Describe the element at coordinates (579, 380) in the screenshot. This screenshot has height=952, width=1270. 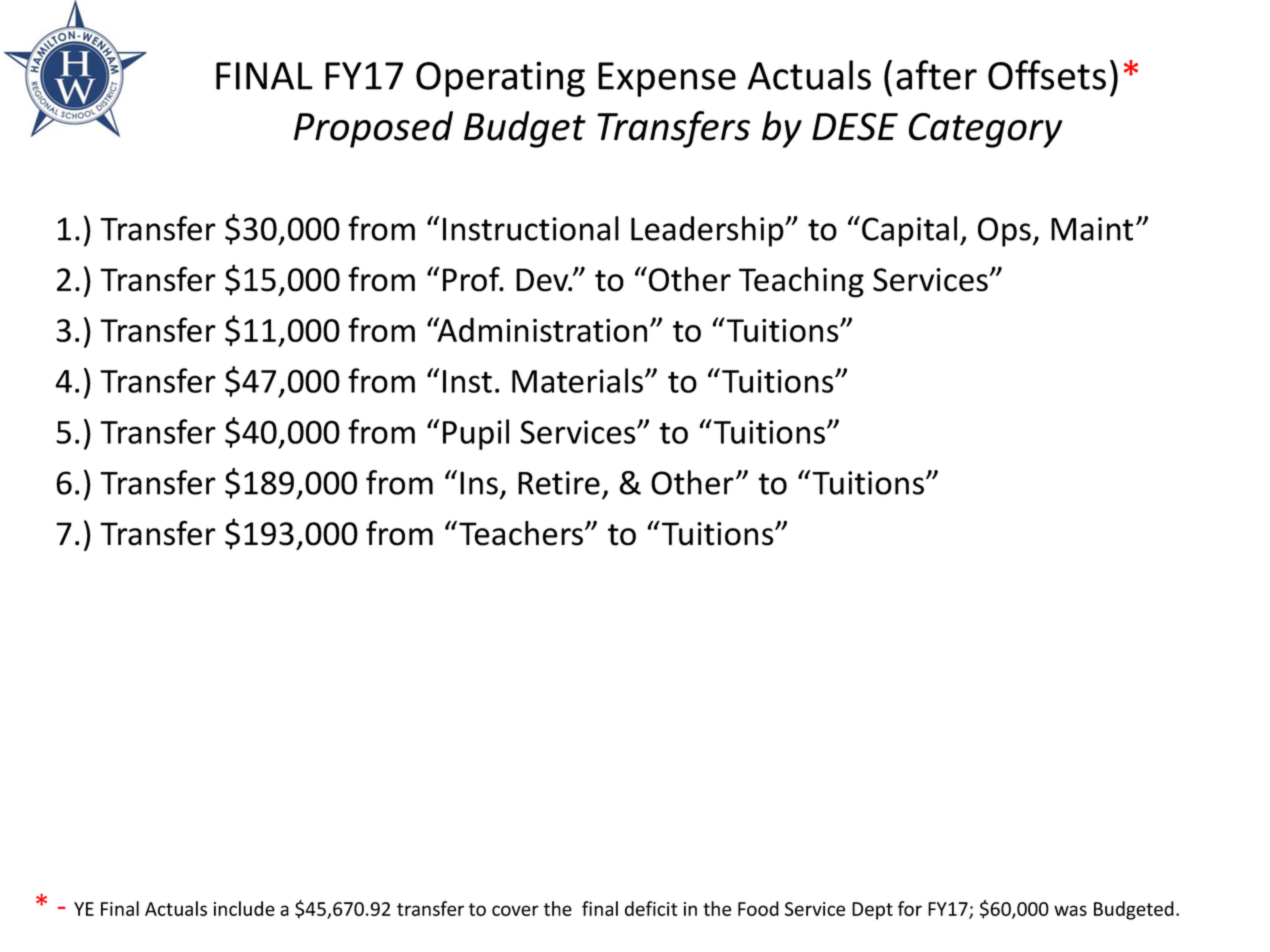
I see `Materials` at that location.
